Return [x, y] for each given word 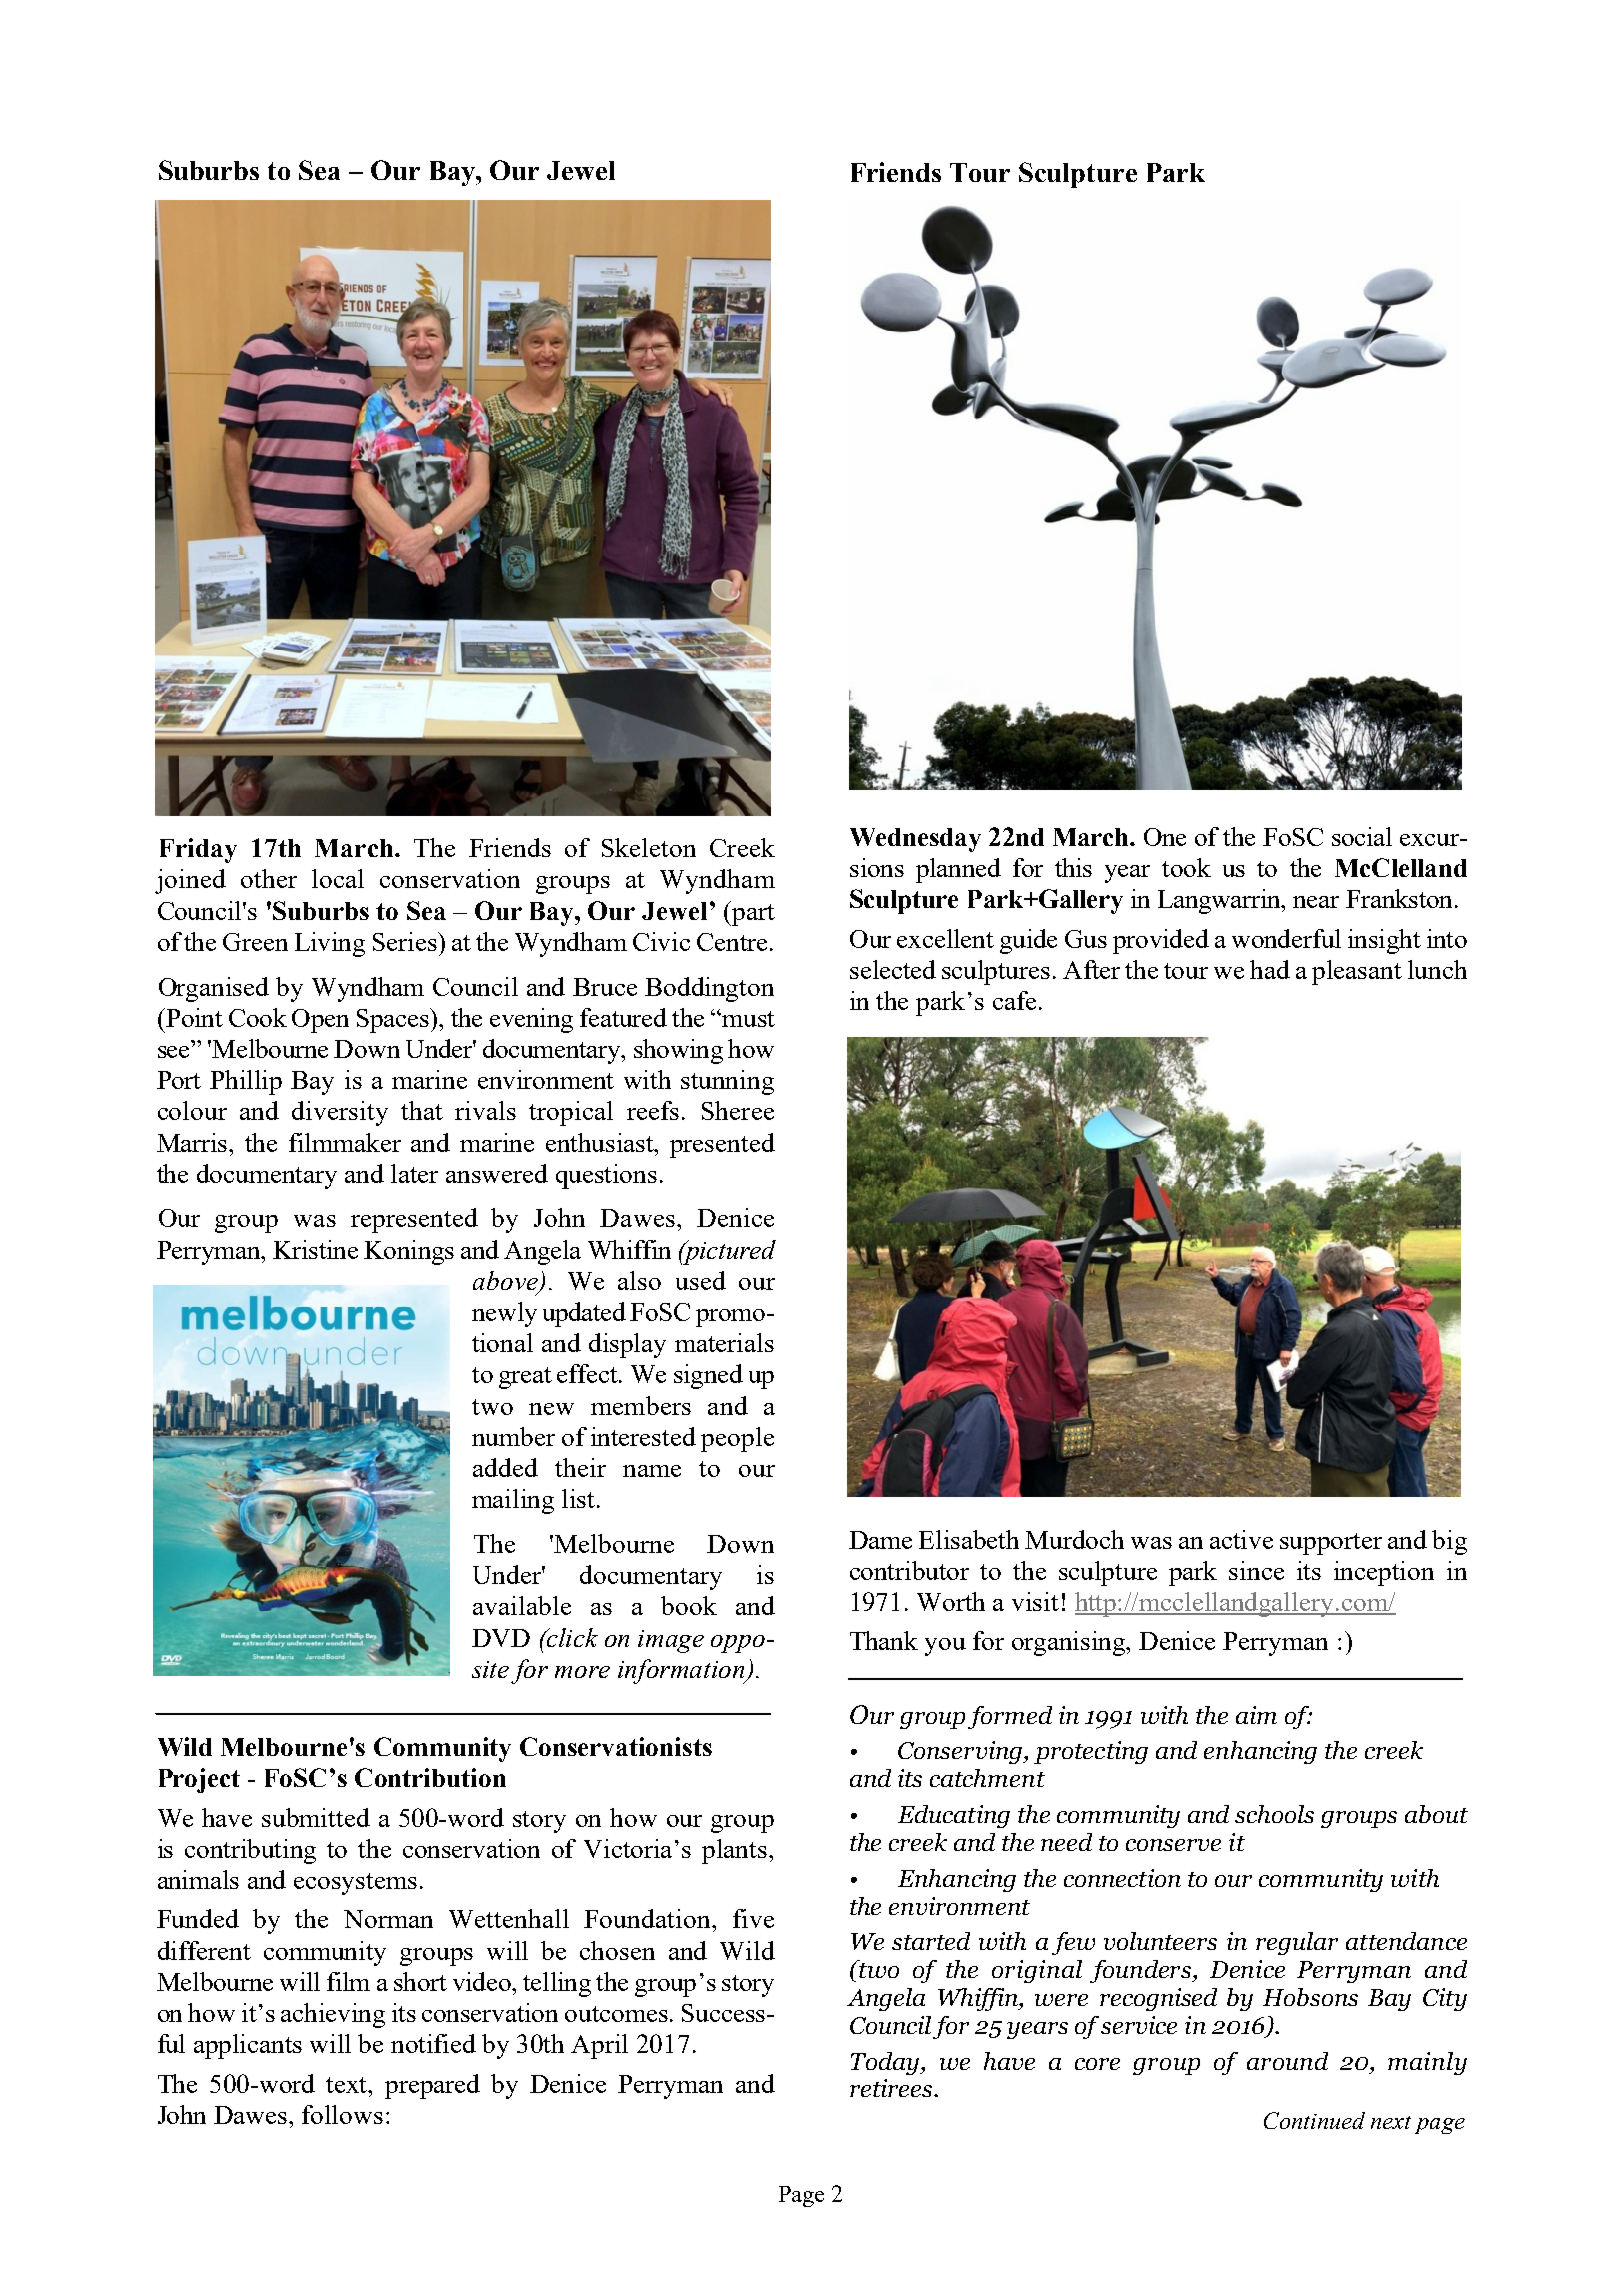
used [701, 1280]
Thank [884, 1640]
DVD [501, 1638]
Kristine [315, 1249]
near [1316, 902]
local [338, 878]
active [1241, 1539]
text [348, 2085]
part [752, 913]
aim [1256, 1715]
